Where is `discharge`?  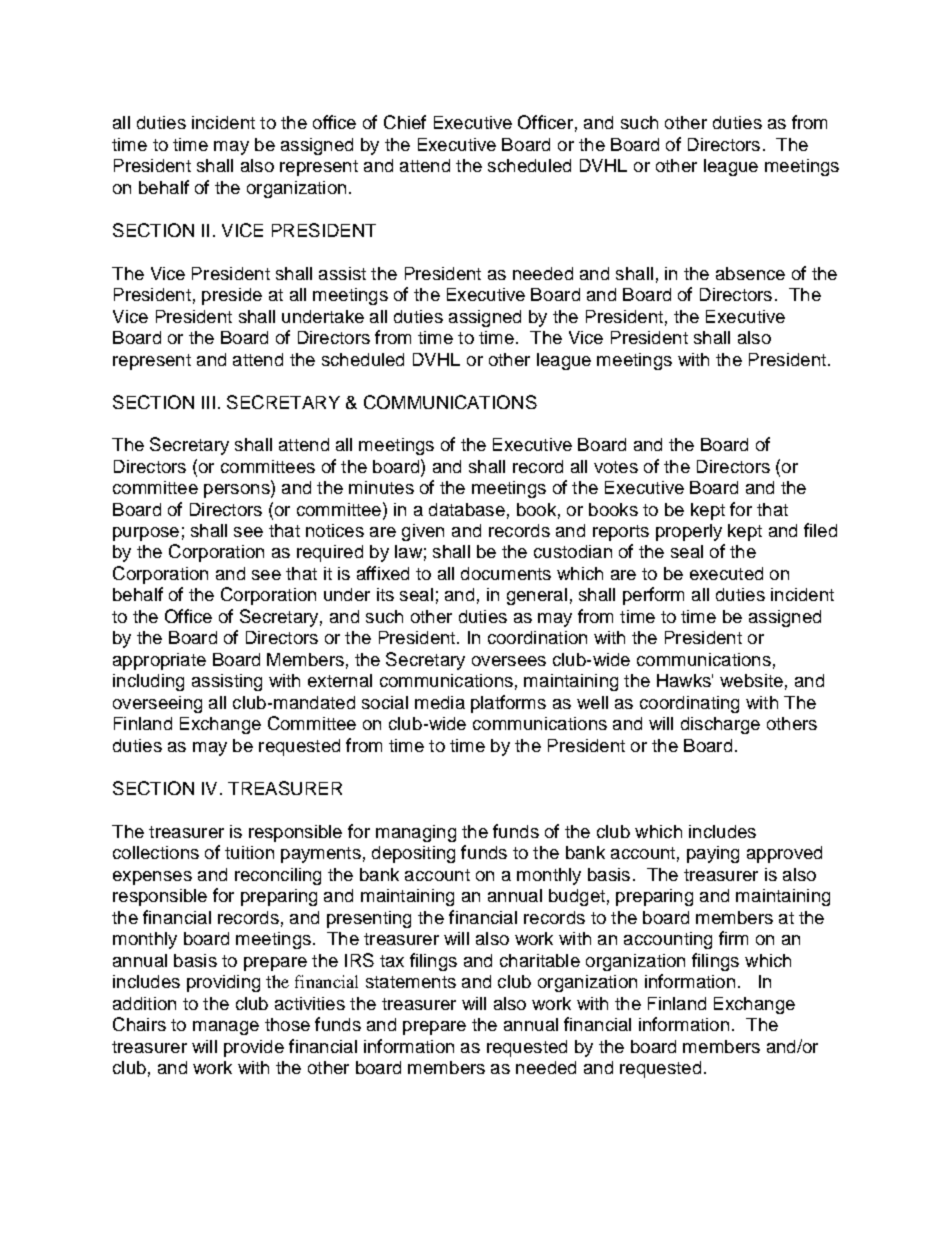 discharge is located at coordinates (720, 725).
